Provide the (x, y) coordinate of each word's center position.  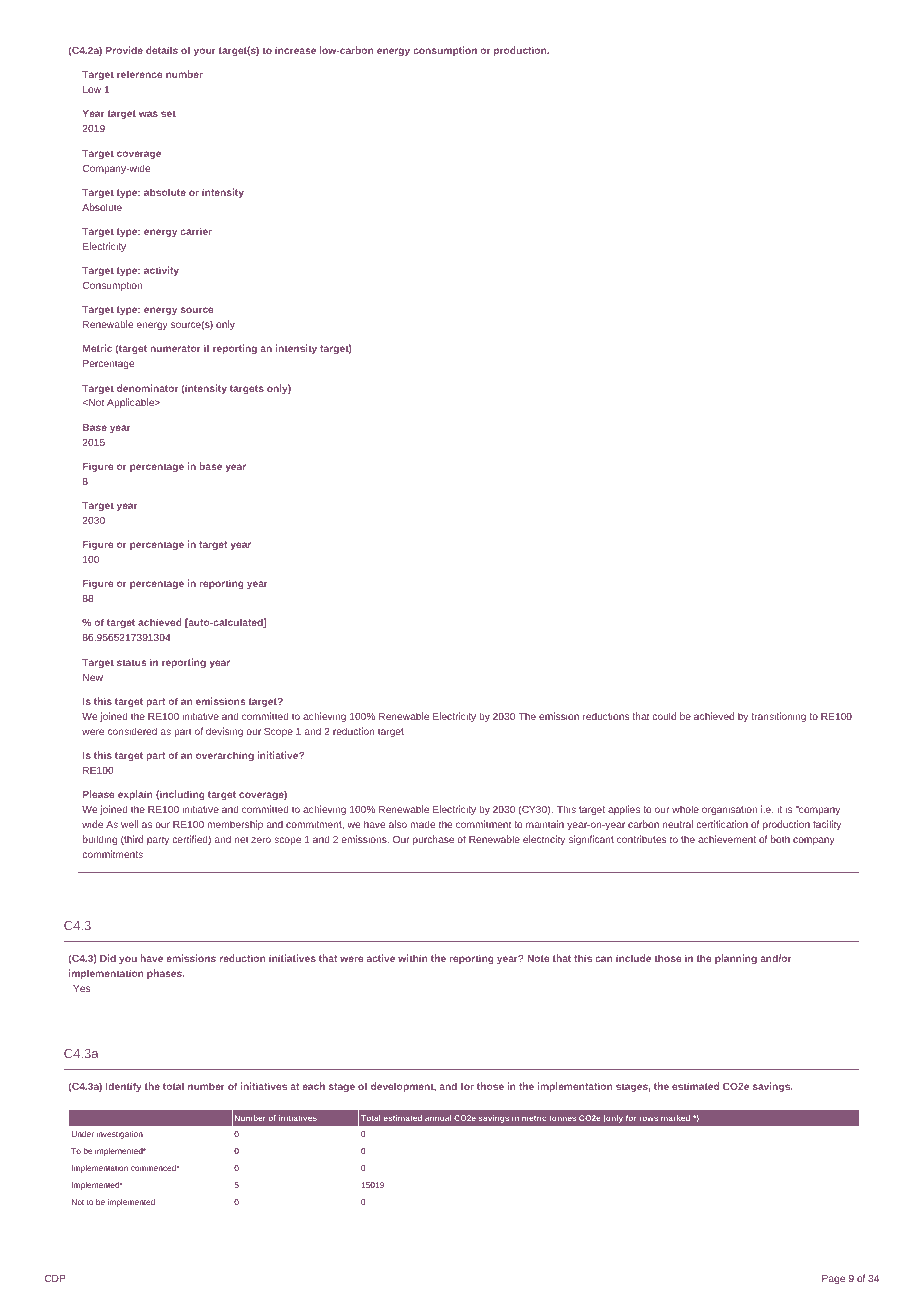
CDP (55, 1278)
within (413, 958)
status (131, 662)
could (664, 716)
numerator (176, 348)
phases (165, 974)
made (422, 824)
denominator (147, 388)
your (205, 52)
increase (295, 50)
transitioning (778, 717)
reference (139, 74)
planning (736, 959)
